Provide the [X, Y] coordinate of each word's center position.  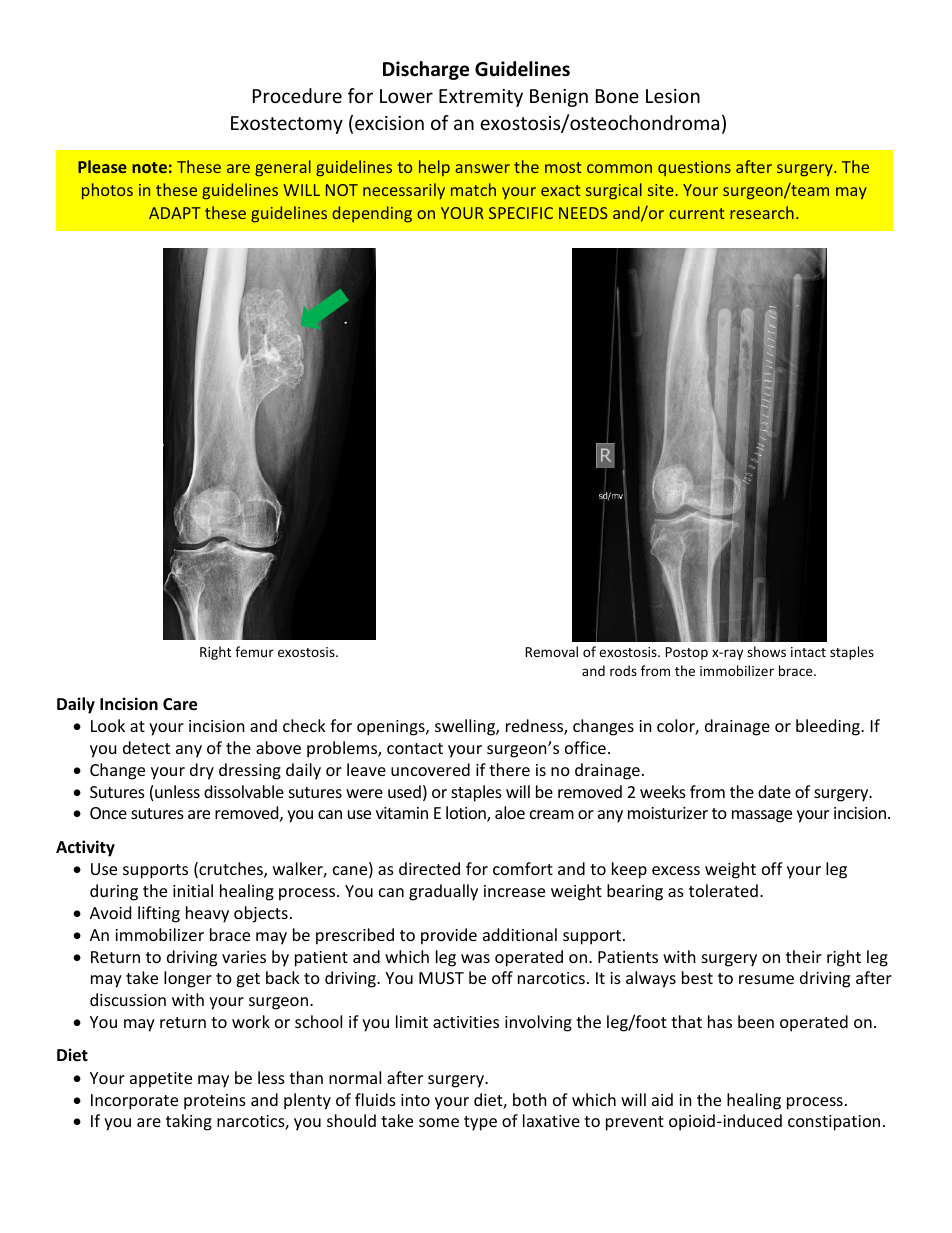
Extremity [481, 98]
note [149, 167]
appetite [161, 1080]
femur [254, 651]
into [415, 1100]
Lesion [673, 96]
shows [766, 651]
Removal [551, 651]
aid [662, 1099]
